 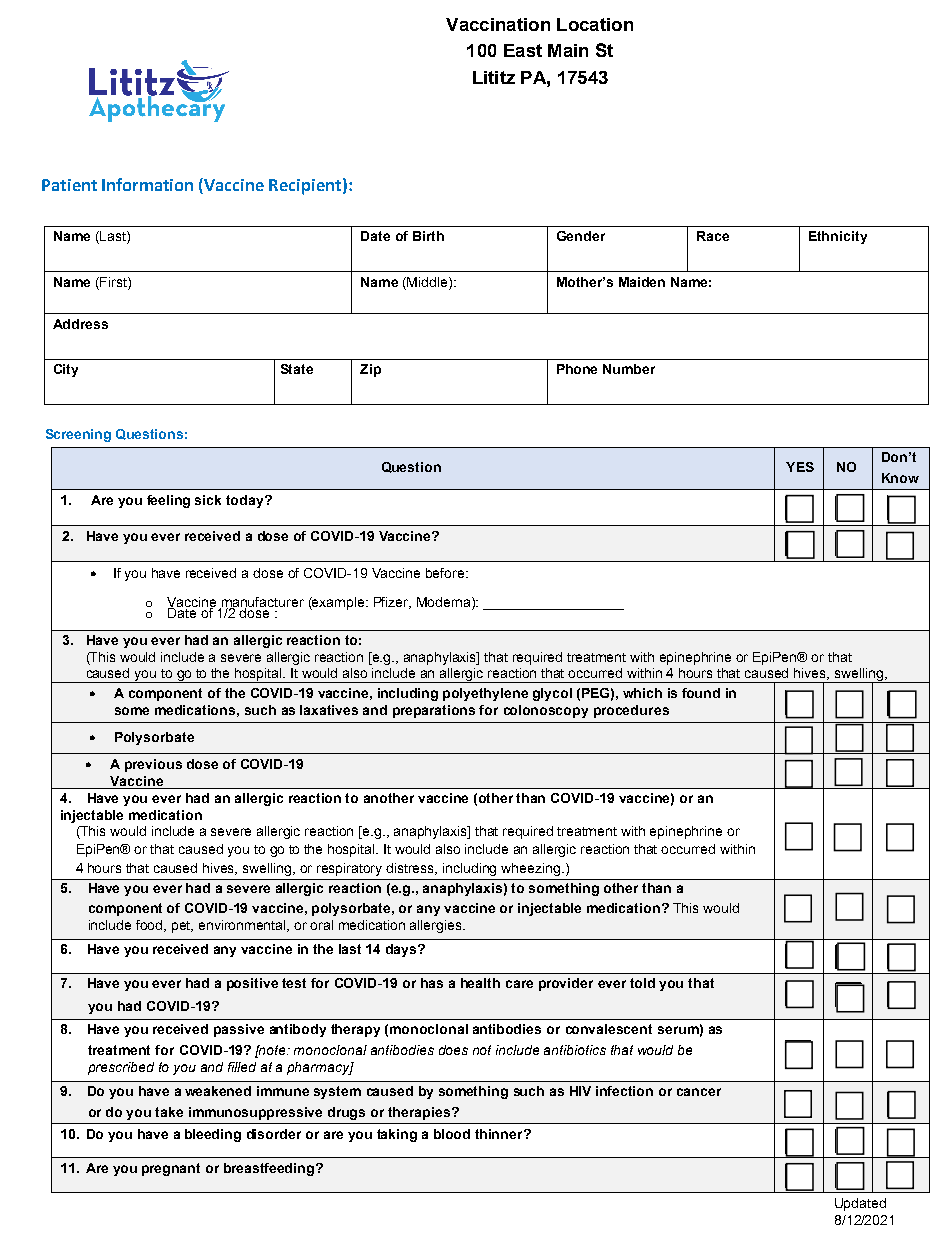 What do you see at coordinates (595, 24) in the screenshot?
I see `Location` at bounding box center [595, 24].
